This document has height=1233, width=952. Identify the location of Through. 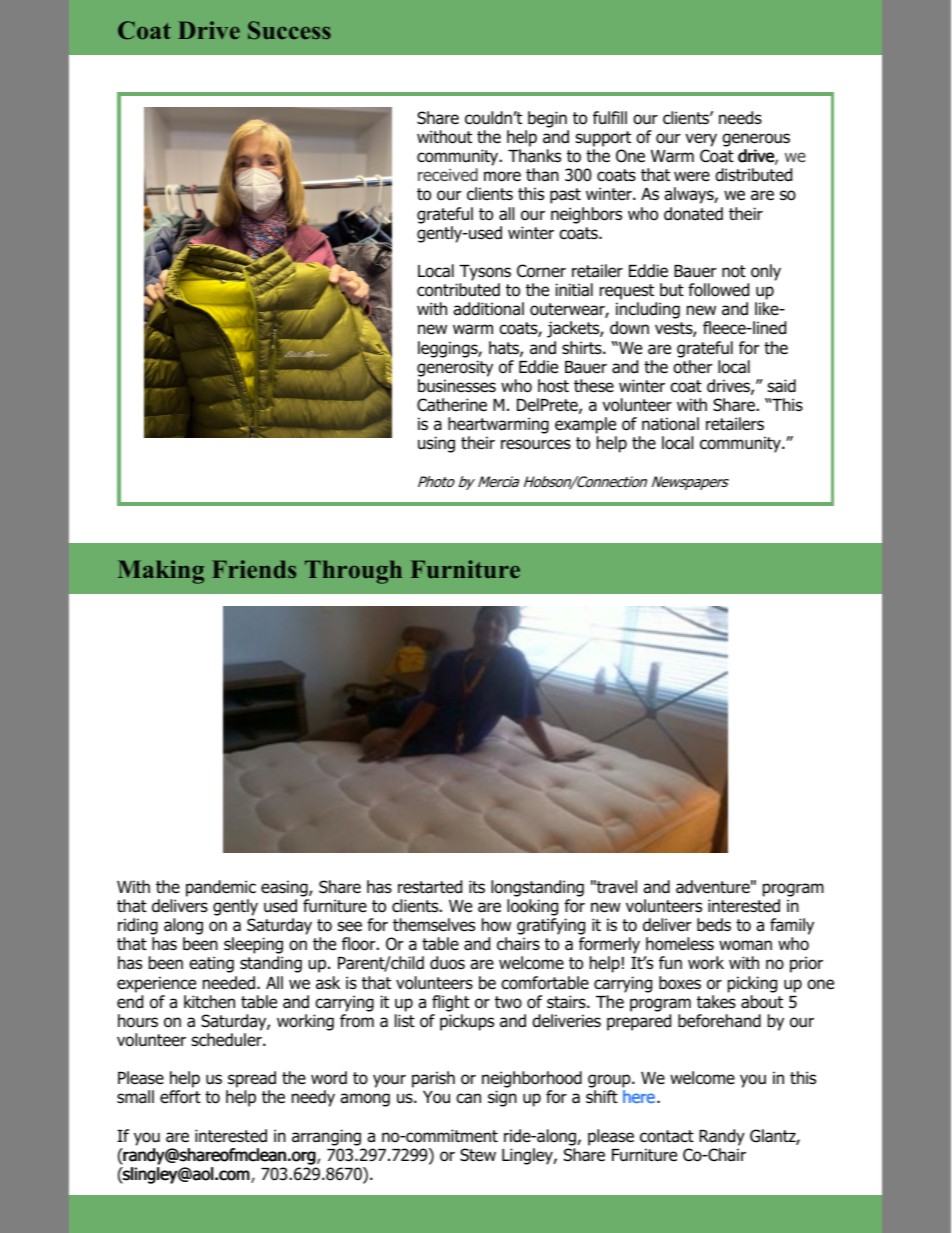
(353, 572).
